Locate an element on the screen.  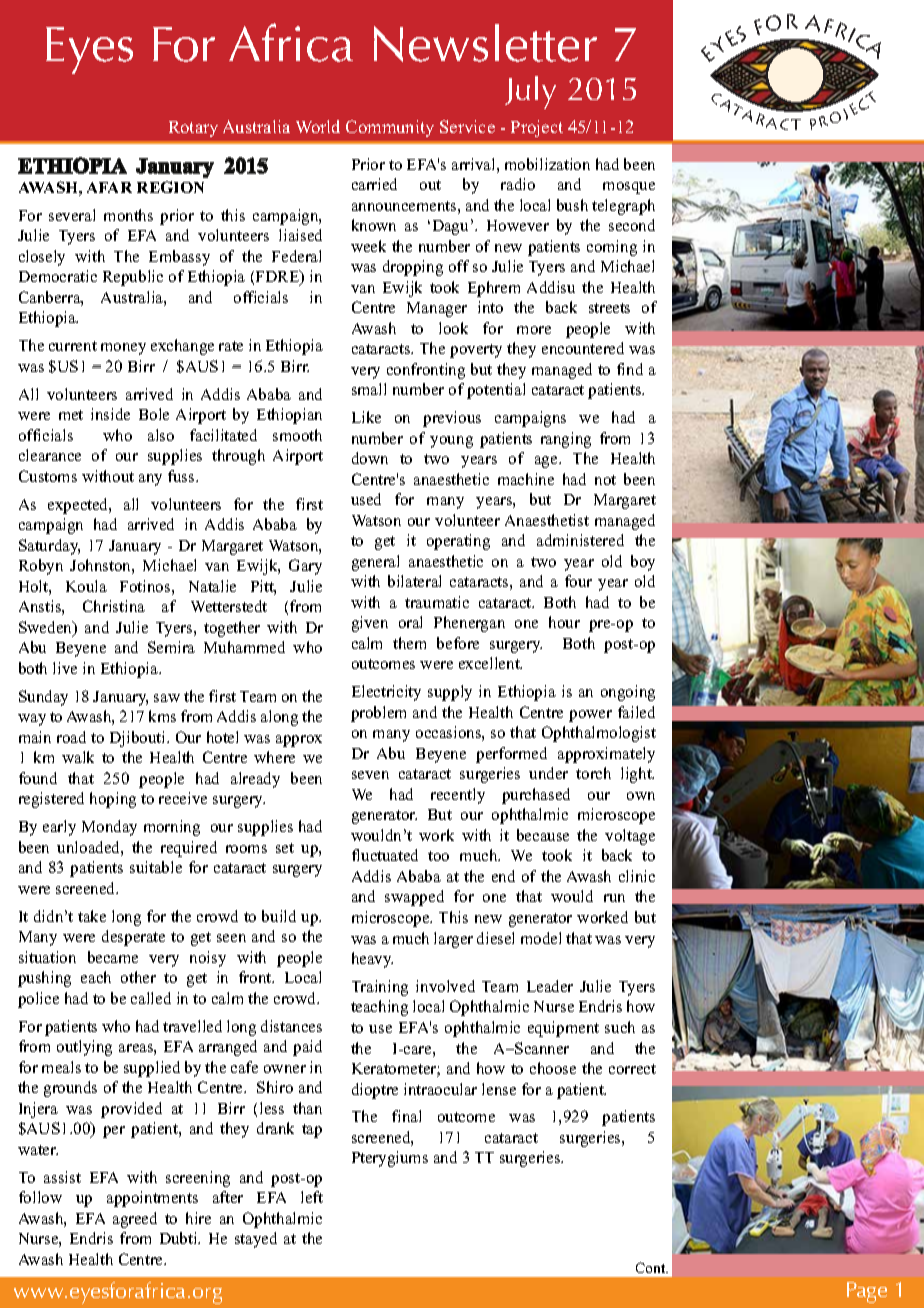
Rotary is located at coordinates (193, 129).
